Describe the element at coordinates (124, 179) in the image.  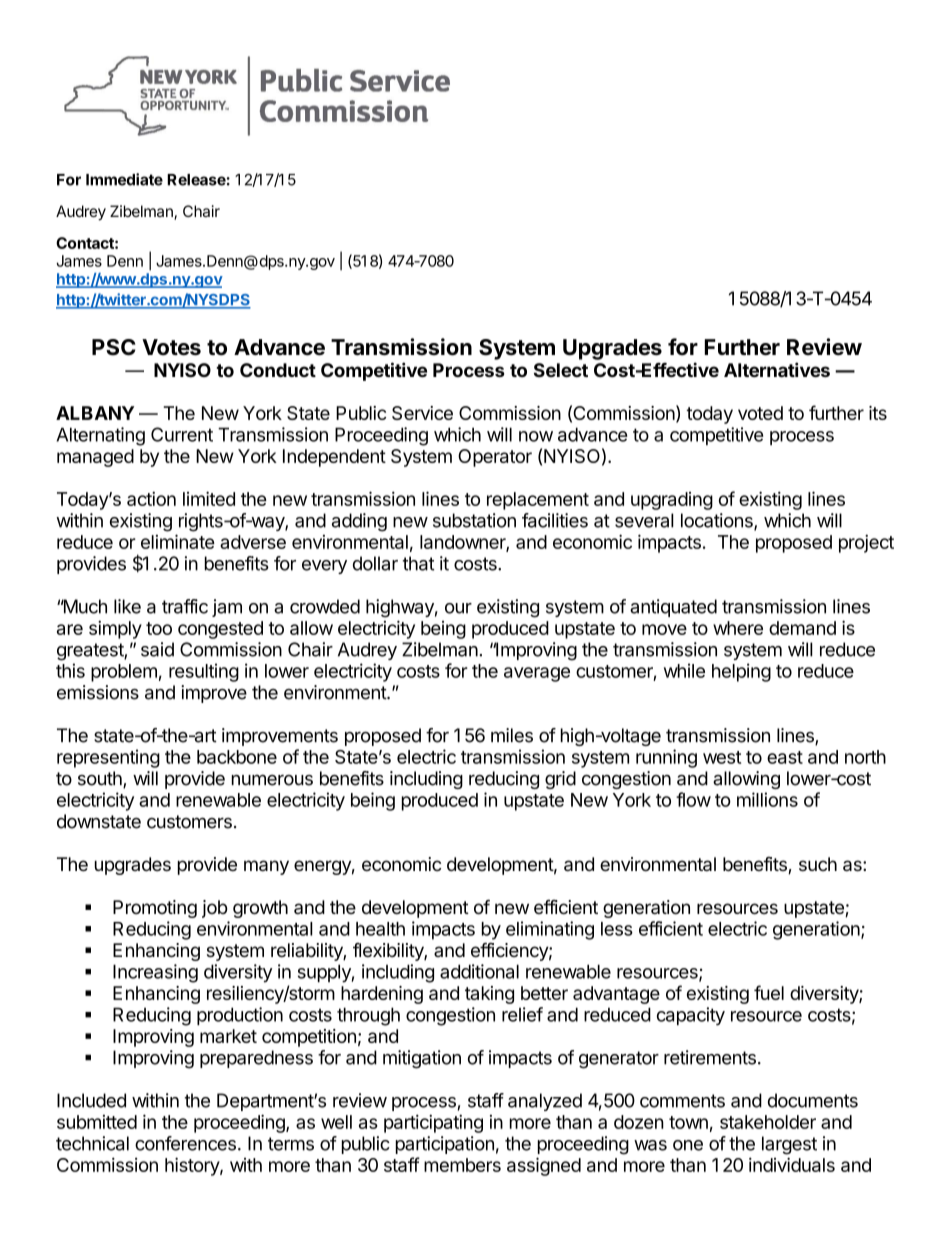
I see `Immediate` at that location.
